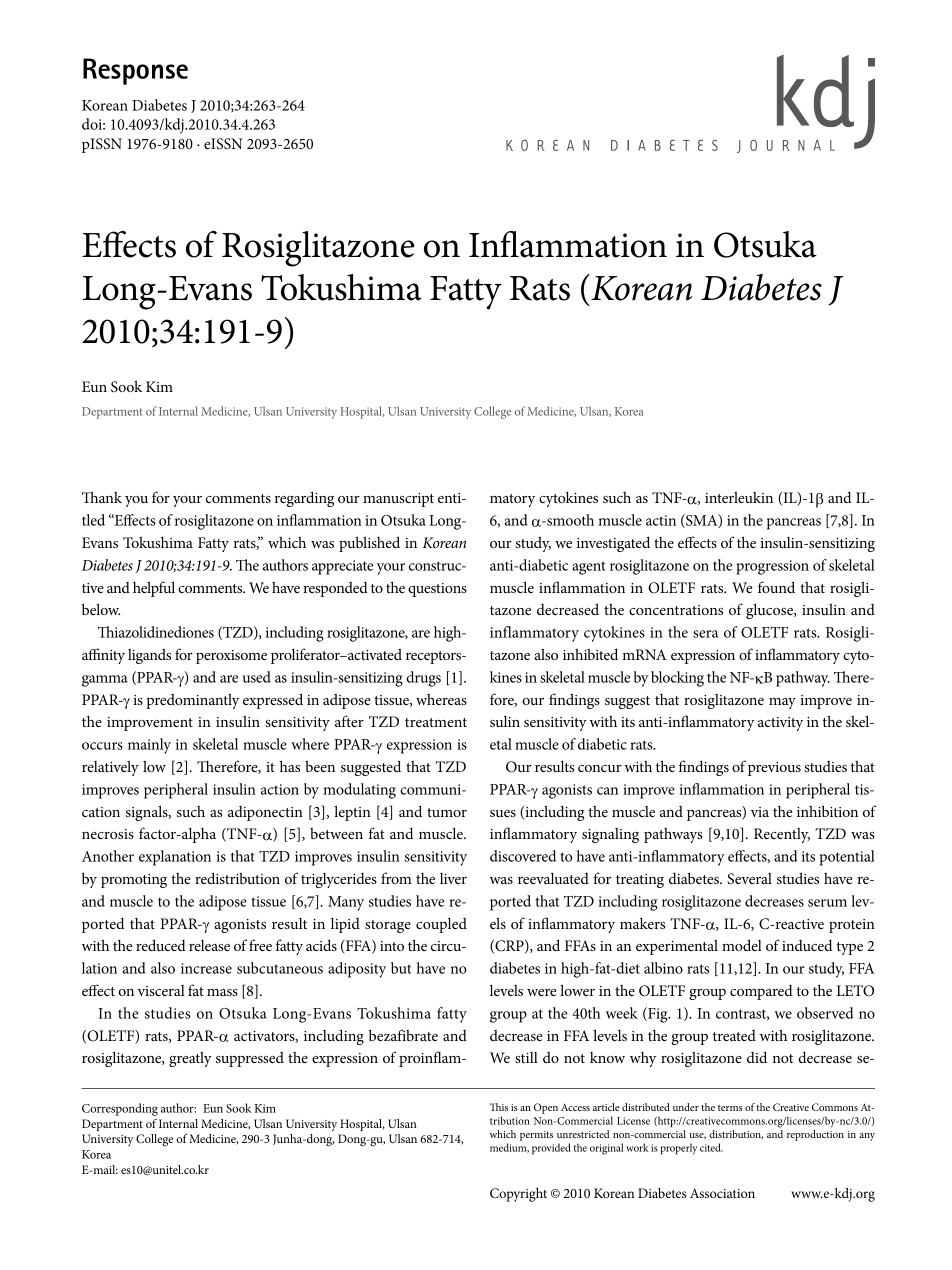 The width and height of the document is (952, 1270). Describe the element at coordinates (782, 703) in the document. I see `may` at that location.
